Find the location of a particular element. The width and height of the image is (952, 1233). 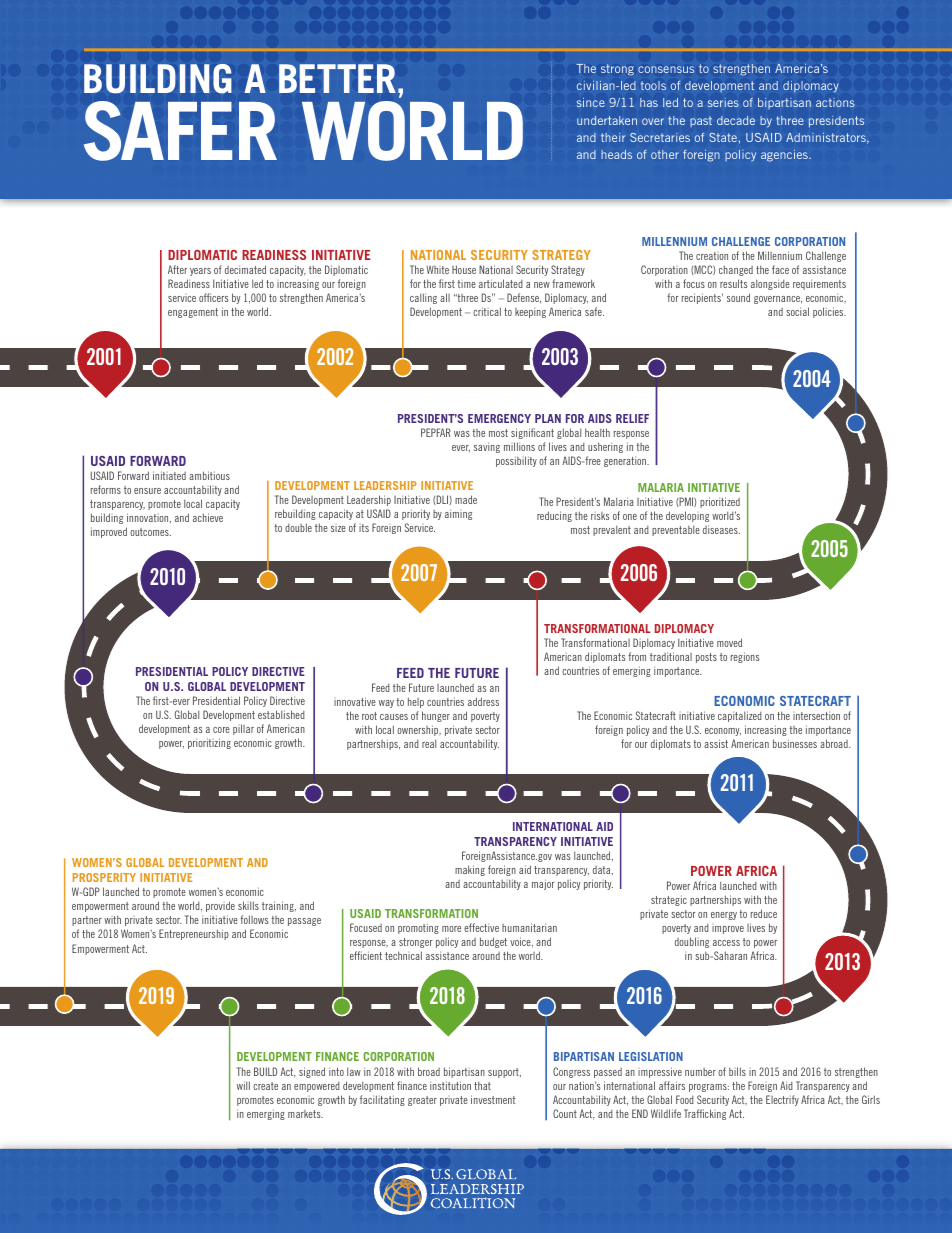

outcomes is located at coordinates (150, 532).
